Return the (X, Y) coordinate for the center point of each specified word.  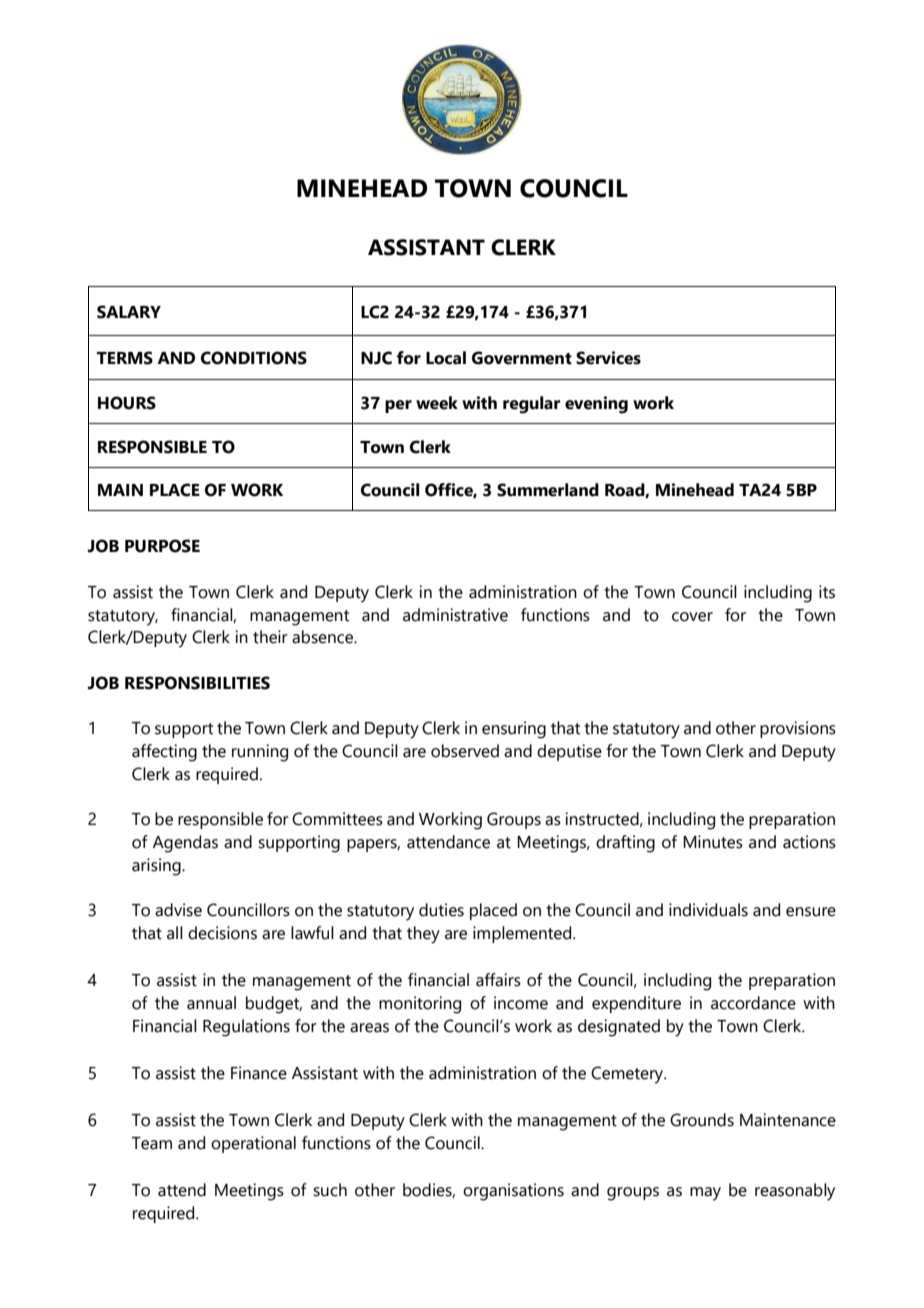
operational (253, 1144)
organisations (513, 1192)
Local (446, 358)
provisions (798, 729)
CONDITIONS (254, 358)
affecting (164, 753)
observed (465, 751)
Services (608, 358)
